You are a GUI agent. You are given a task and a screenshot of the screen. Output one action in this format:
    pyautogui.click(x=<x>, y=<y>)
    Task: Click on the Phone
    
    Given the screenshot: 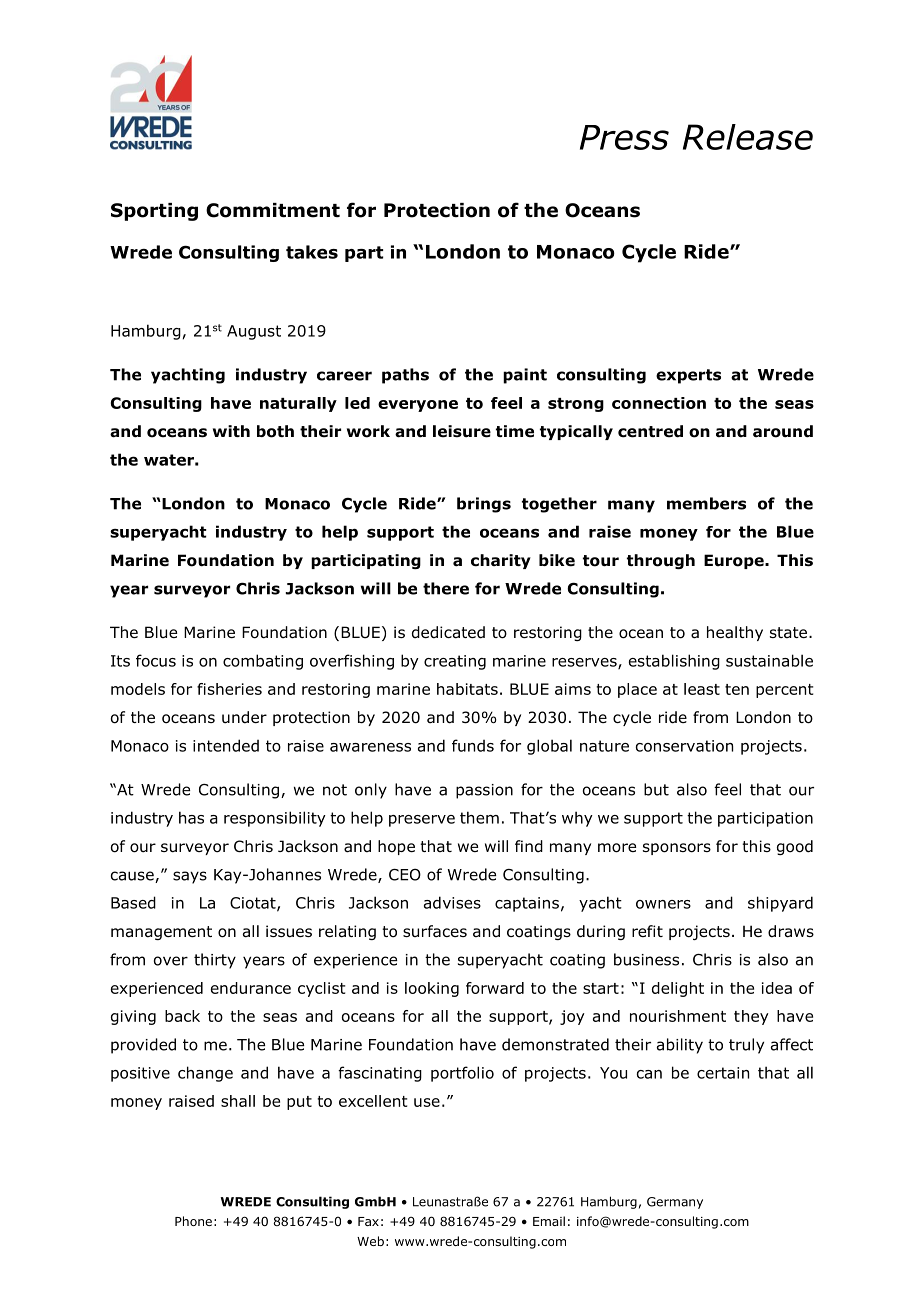 What is the action you would take?
    pyautogui.click(x=193, y=1221)
